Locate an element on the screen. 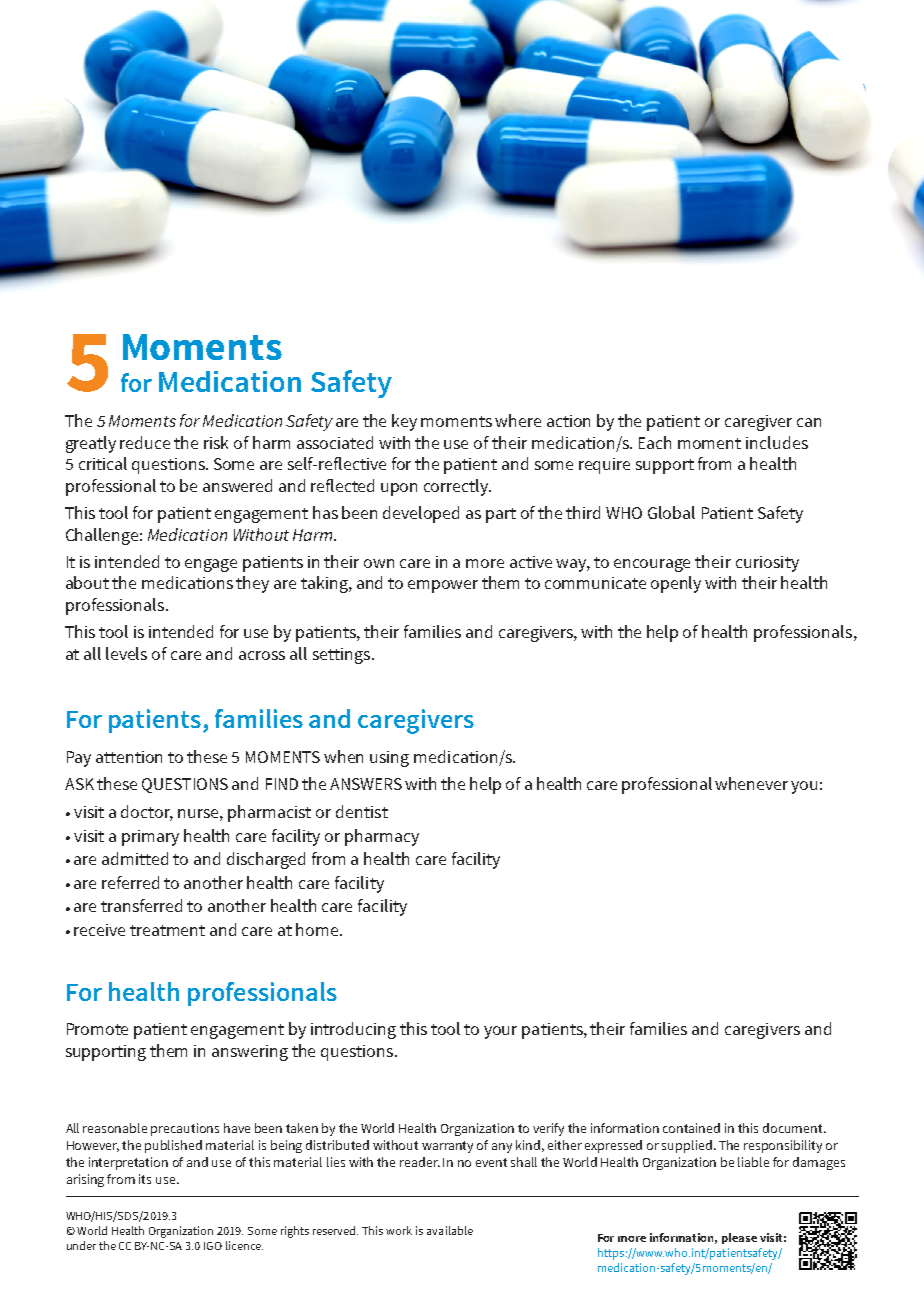 Image resolution: width=924 pixels, height=1308 pixels. available is located at coordinates (450, 1230).
